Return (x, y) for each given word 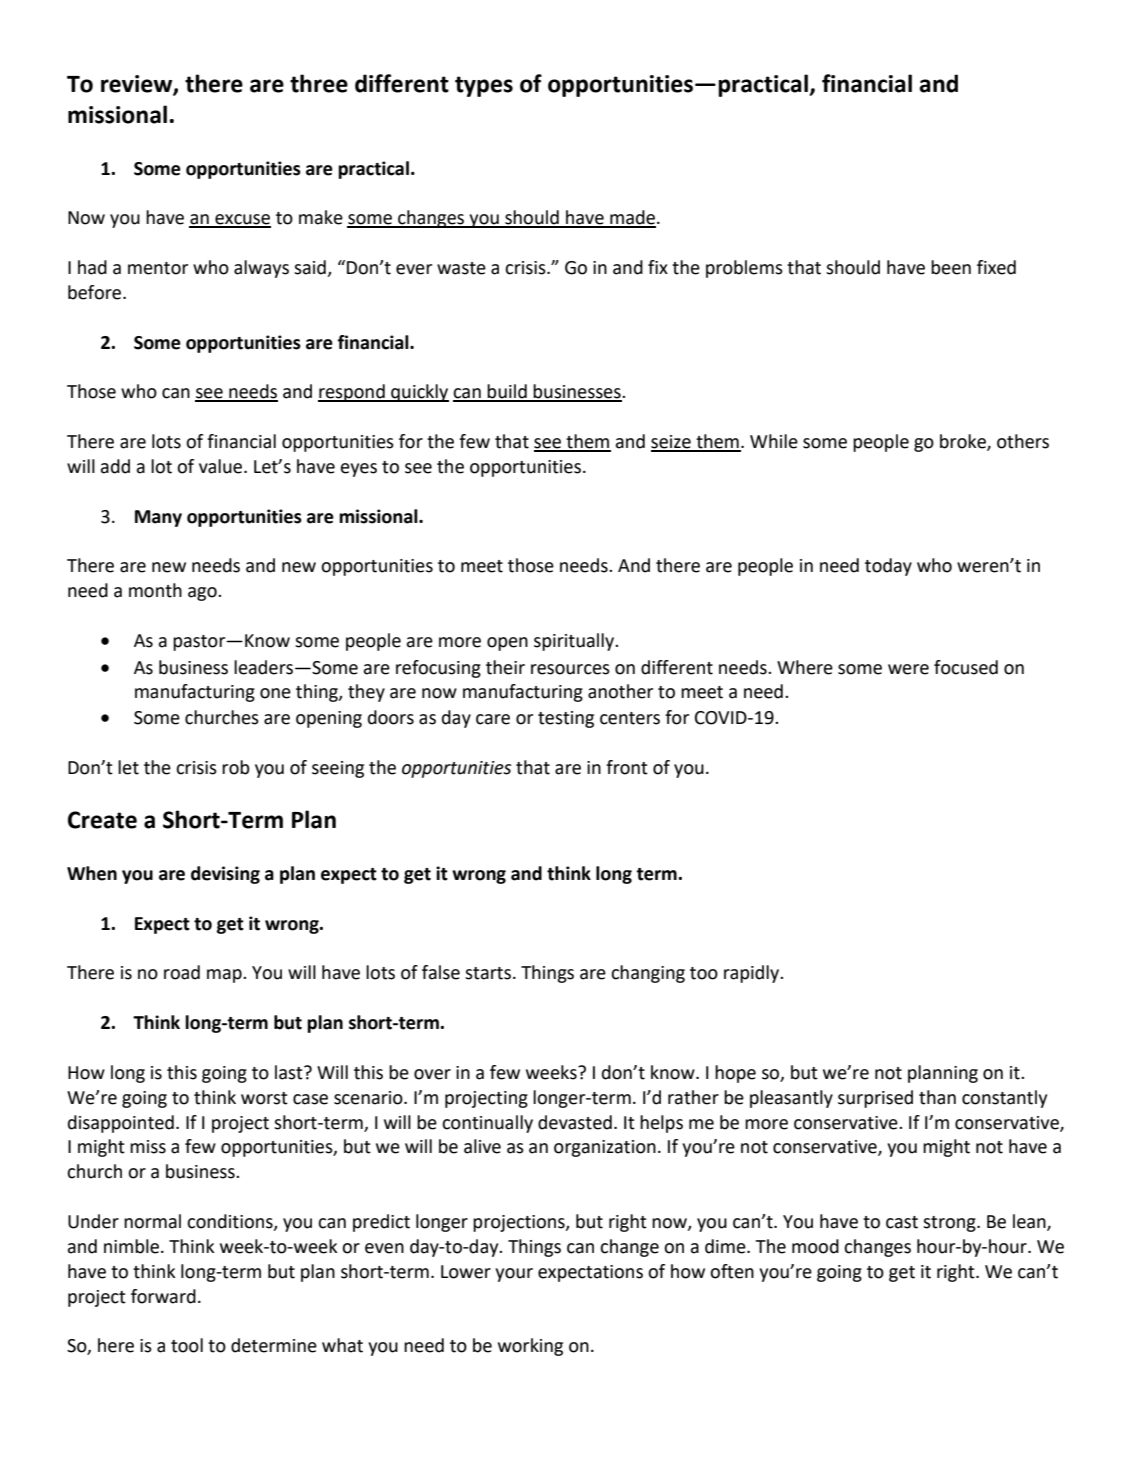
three (319, 83)
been (951, 267)
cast (902, 1222)
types (484, 86)
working (530, 1347)
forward (163, 1296)
